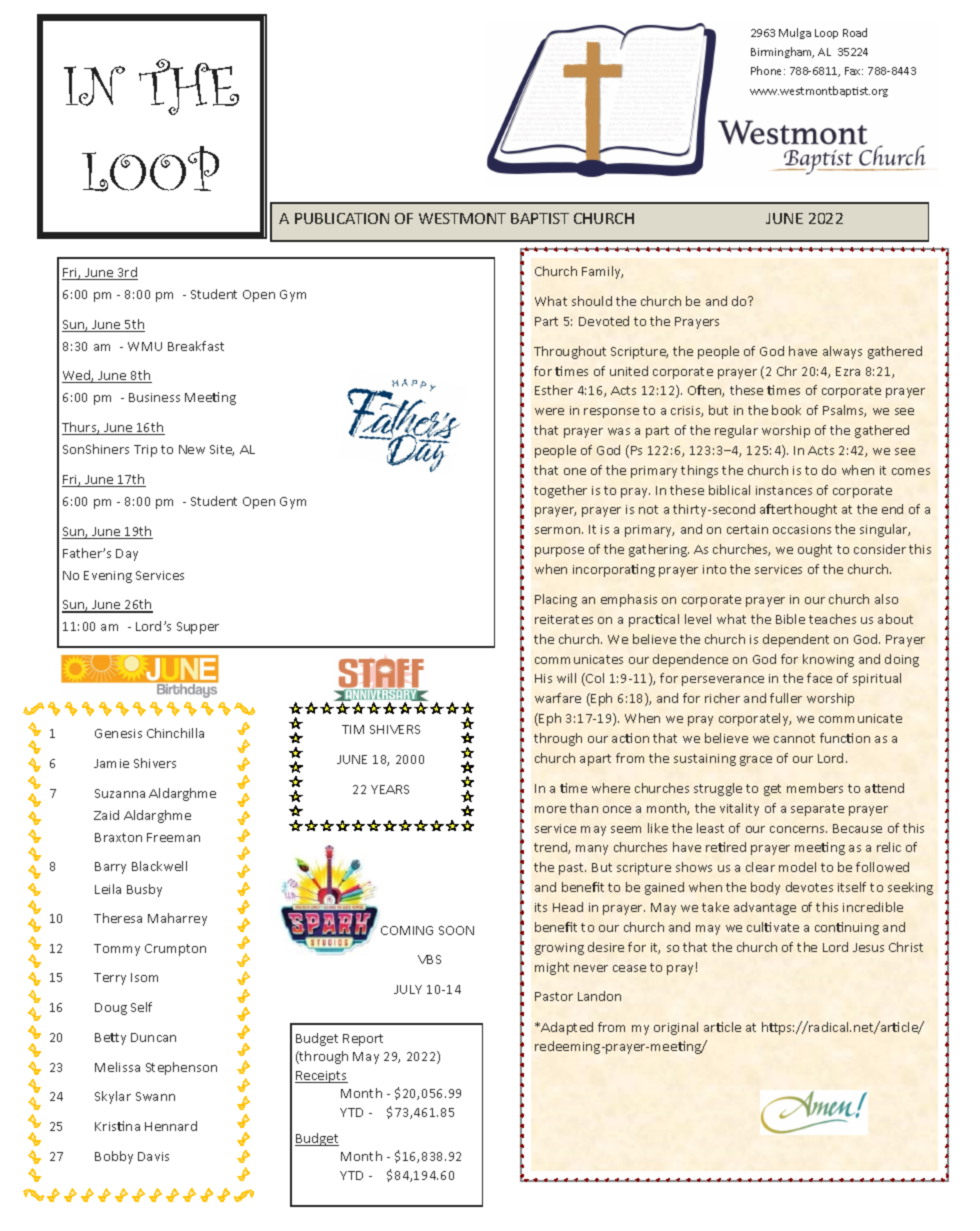  What do you see at coordinates (768, 70) in the page?
I see `Phone` at bounding box center [768, 70].
